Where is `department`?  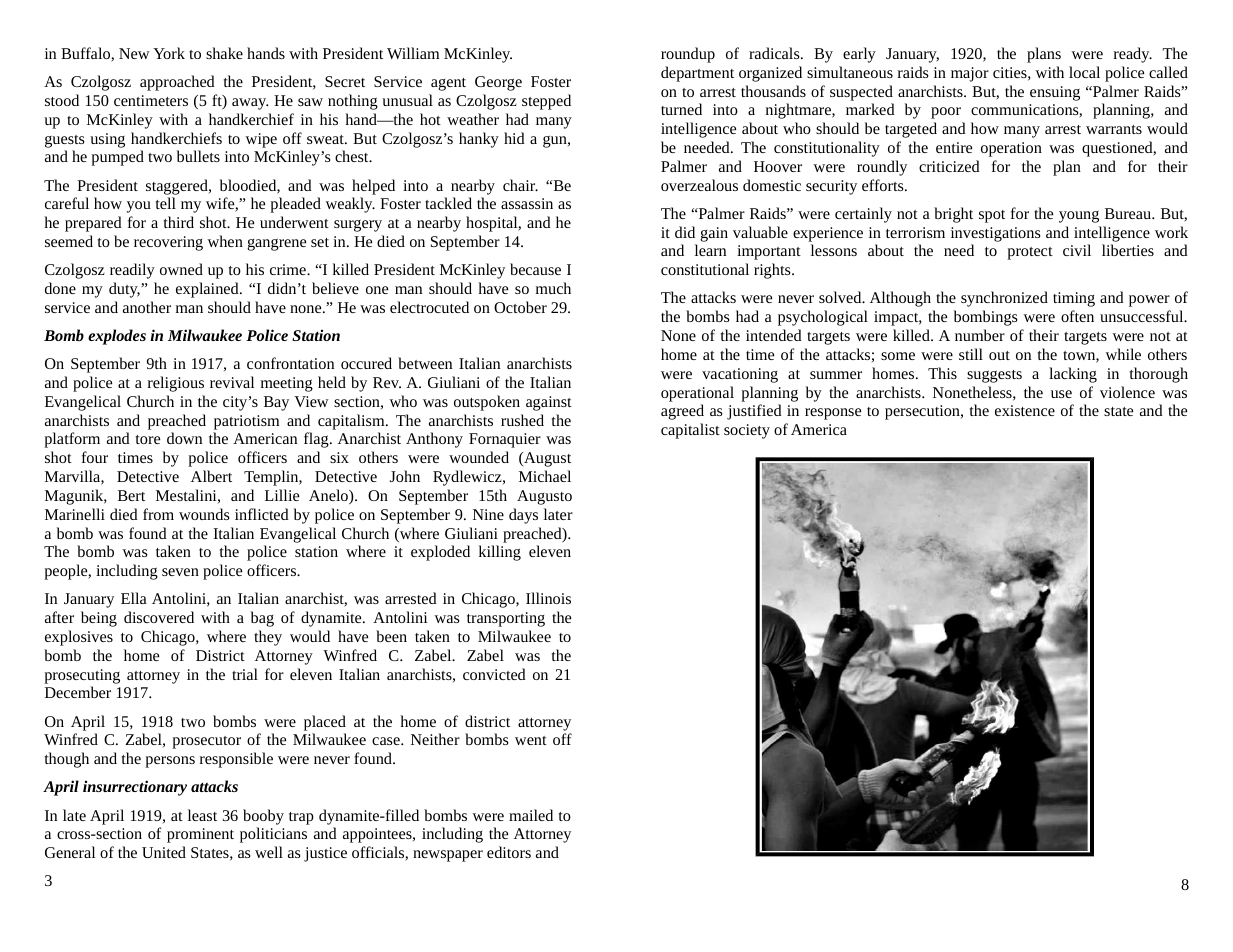
department is located at coordinates (697, 74).
